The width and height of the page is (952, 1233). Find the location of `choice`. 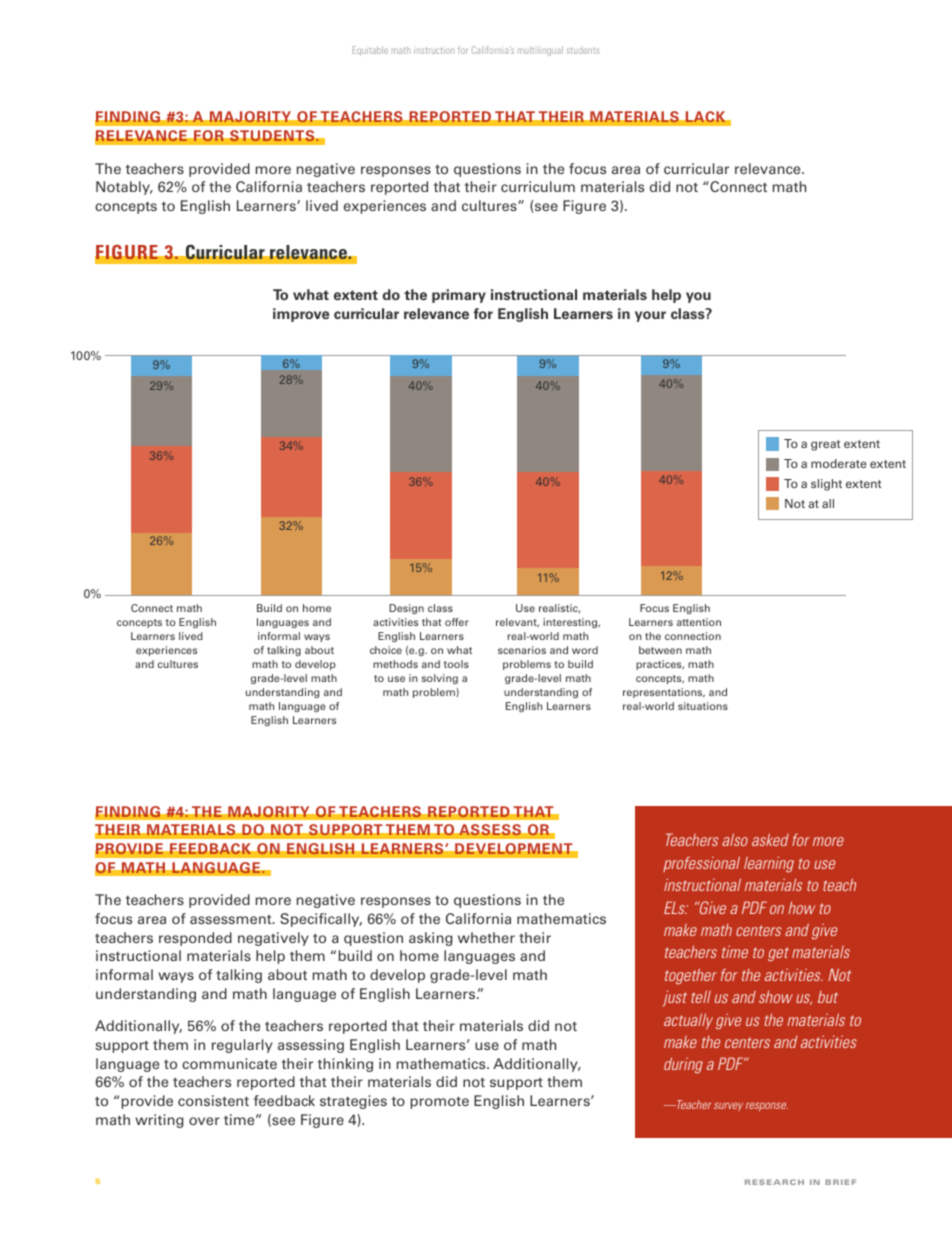

choice is located at coordinates (386, 650).
